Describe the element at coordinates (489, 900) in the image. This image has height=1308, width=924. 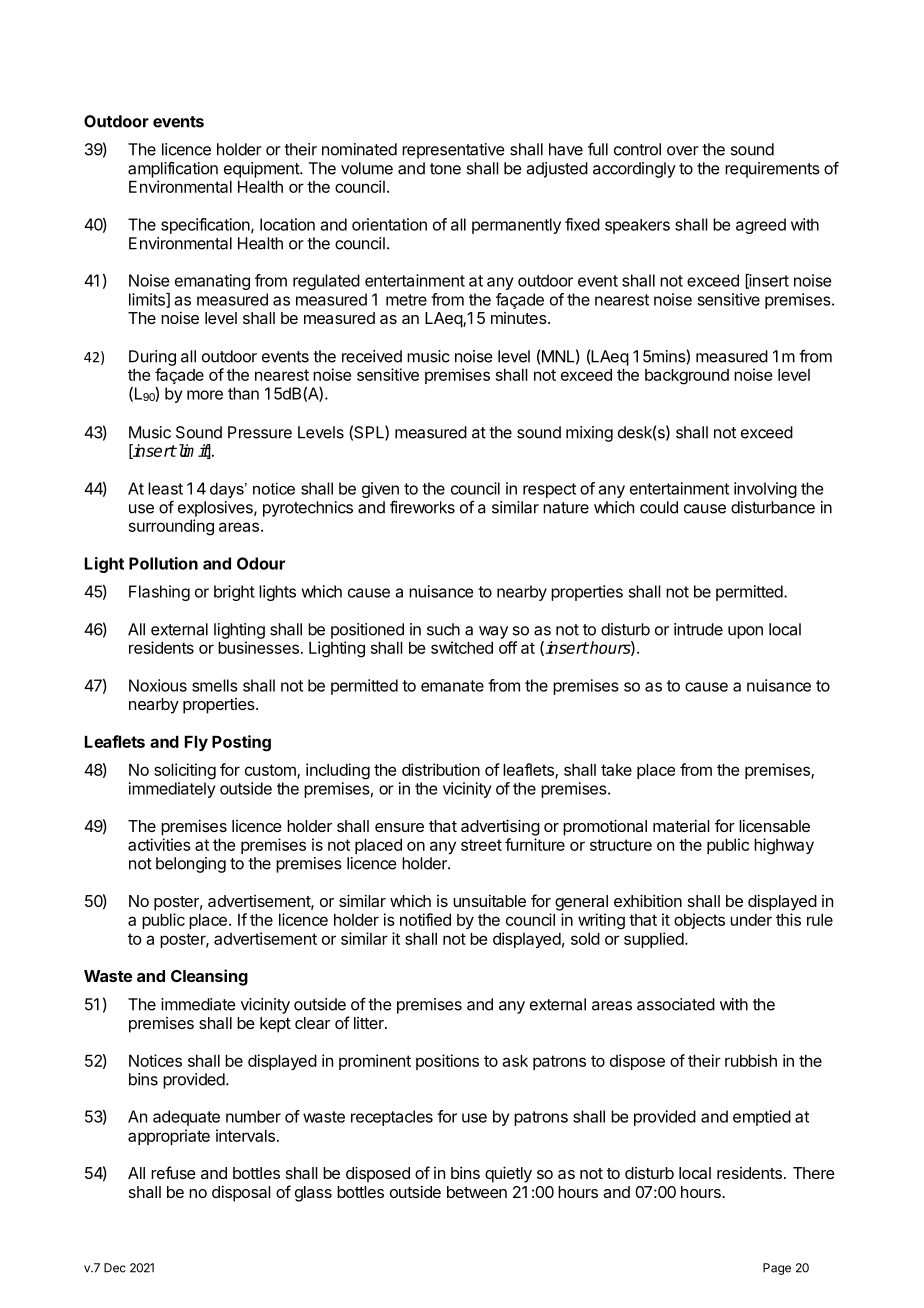
I see `unsuitable` at that location.
